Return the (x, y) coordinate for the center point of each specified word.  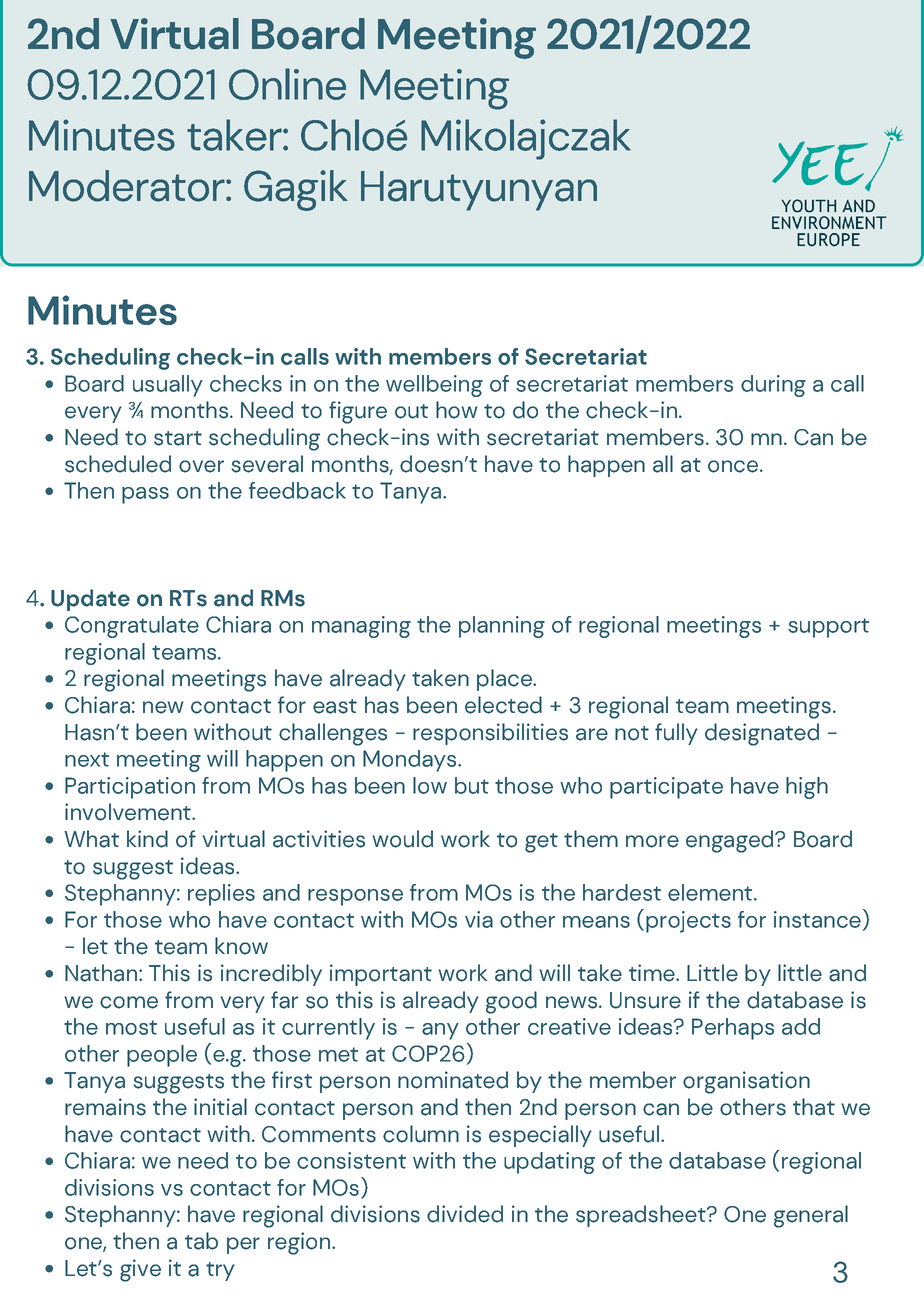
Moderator (128, 186)
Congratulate (132, 627)
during (773, 386)
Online (287, 84)
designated (762, 734)
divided (465, 1214)
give (140, 1270)
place (505, 680)
